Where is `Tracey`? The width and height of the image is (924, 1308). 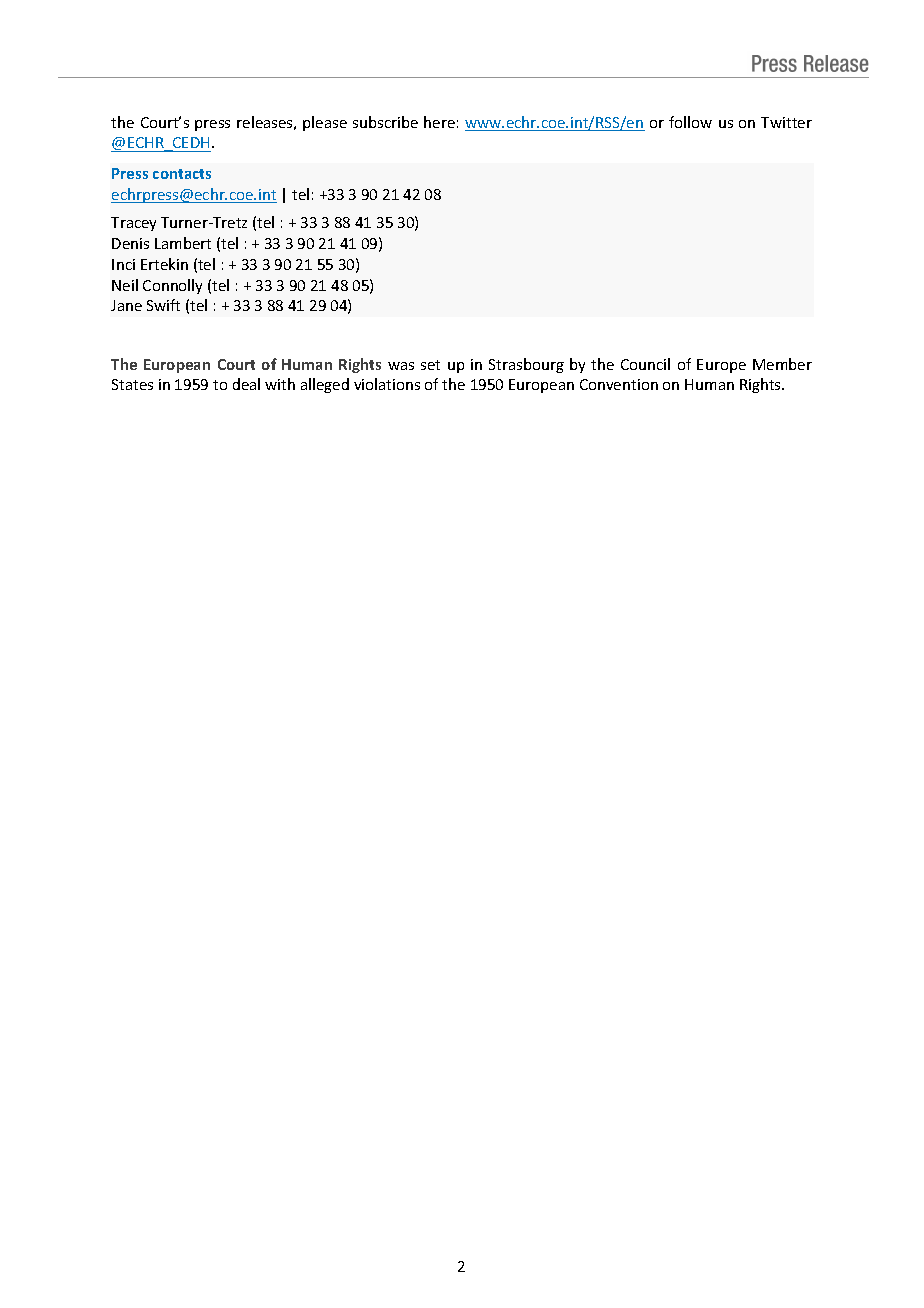 Tracey is located at coordinates (133, 224).
